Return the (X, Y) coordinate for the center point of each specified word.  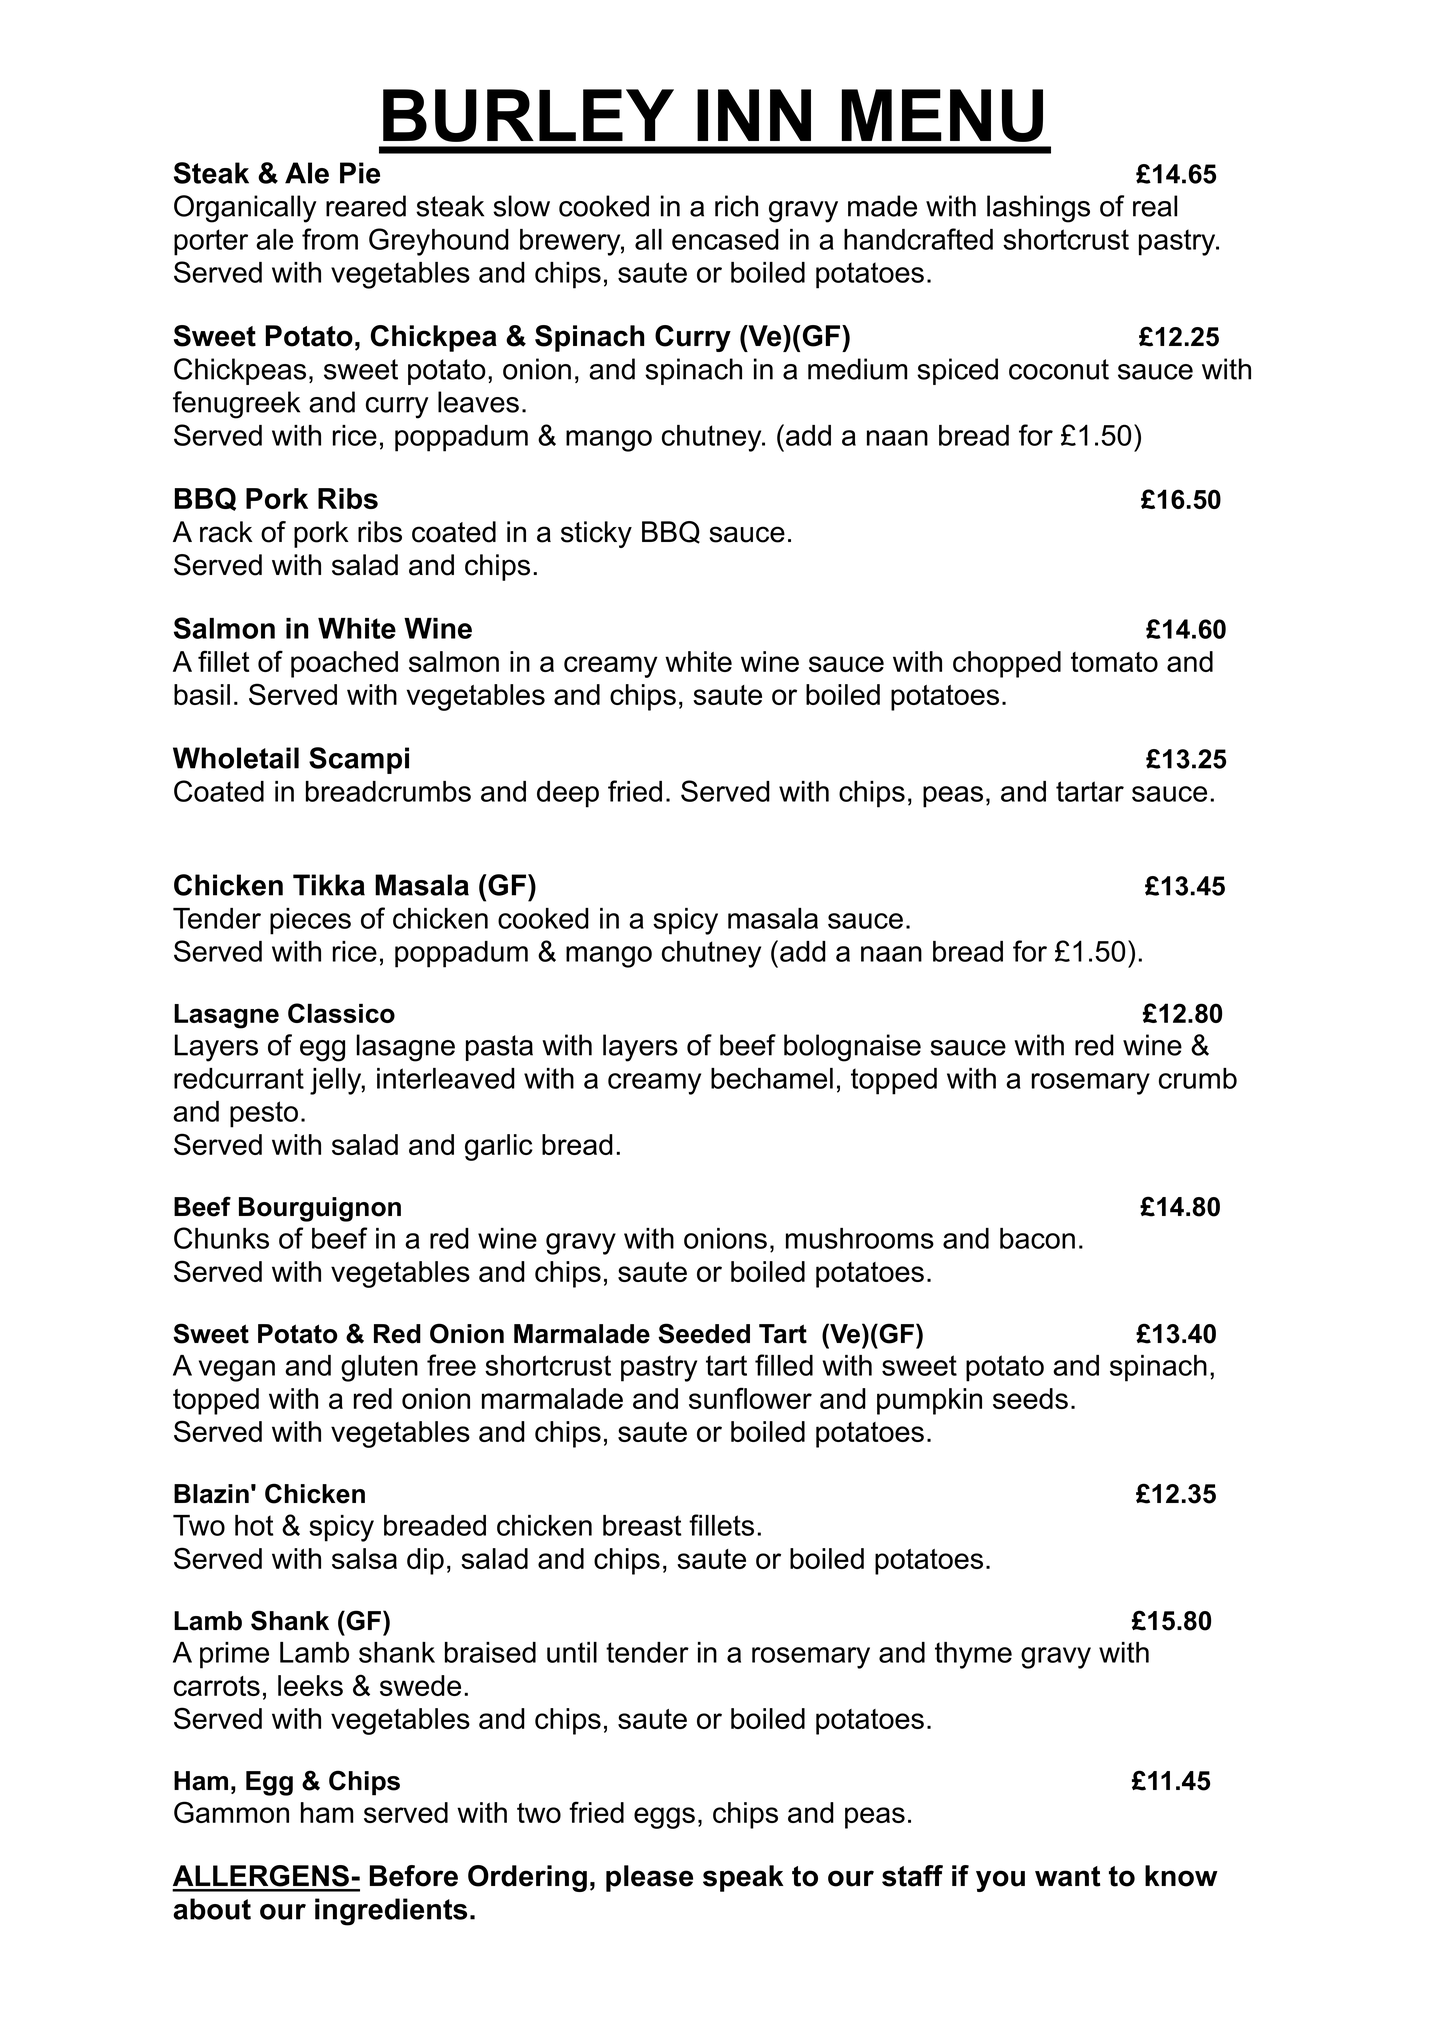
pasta (499, 1048)
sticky (596, 534)
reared (366, 206)
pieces (310, 921)
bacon (1037, 1238)
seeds (1030, 1398)
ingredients (391, 1912)
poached (344, 664)
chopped (1007, 664)
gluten (379, 1368)
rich (736, 206)
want (1067, 1876)
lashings (1038, 209)
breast (642, 1525)
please (649, 1878)
